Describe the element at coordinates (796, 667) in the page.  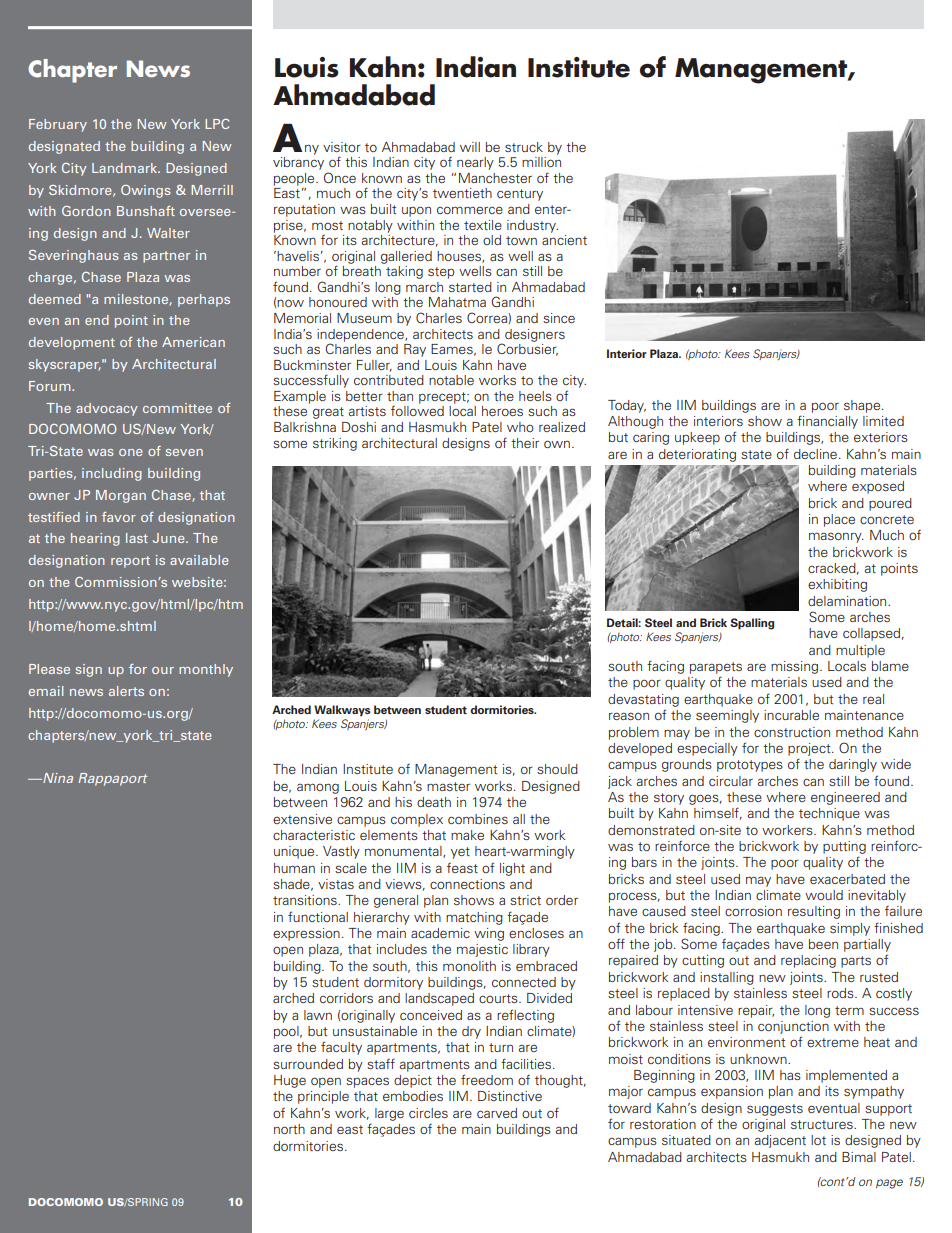
I see `missing` at that location.
